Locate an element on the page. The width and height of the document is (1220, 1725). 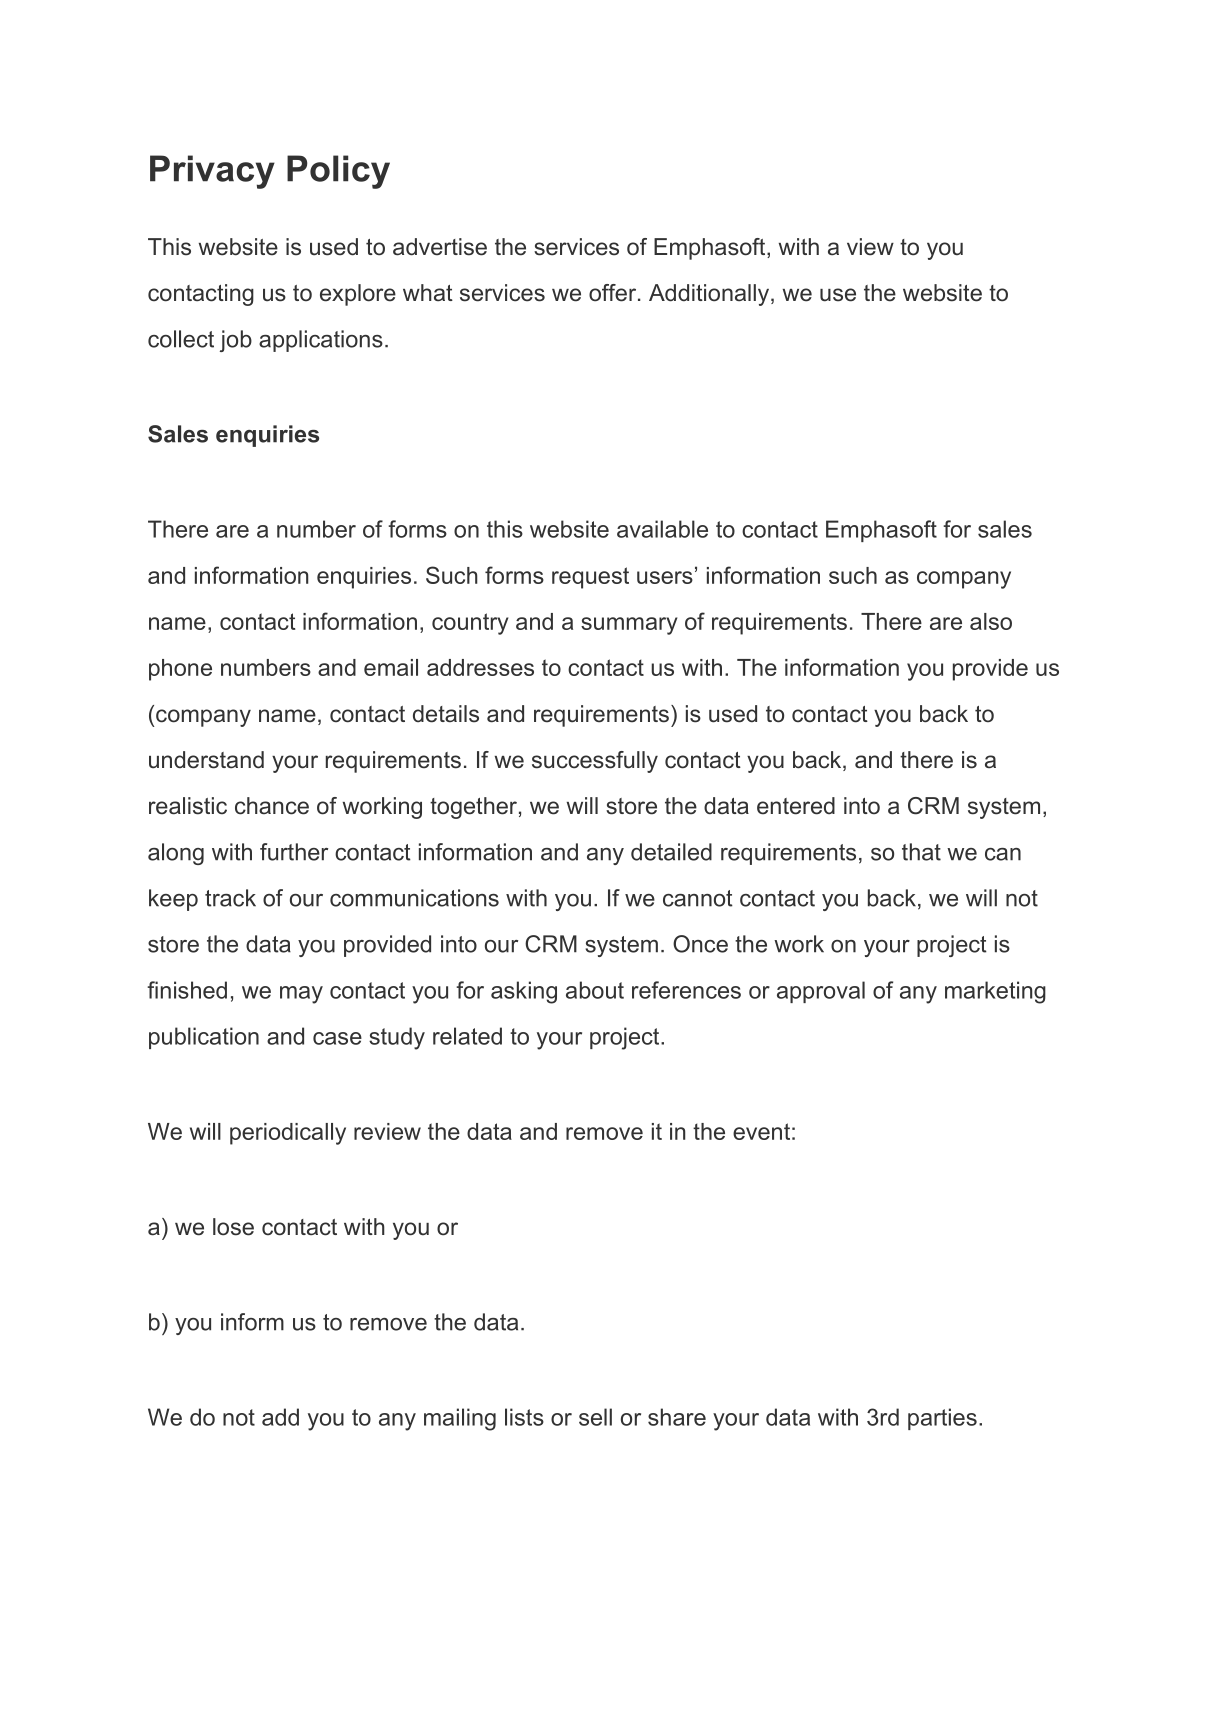
job is located at coordinates (236, 341).
